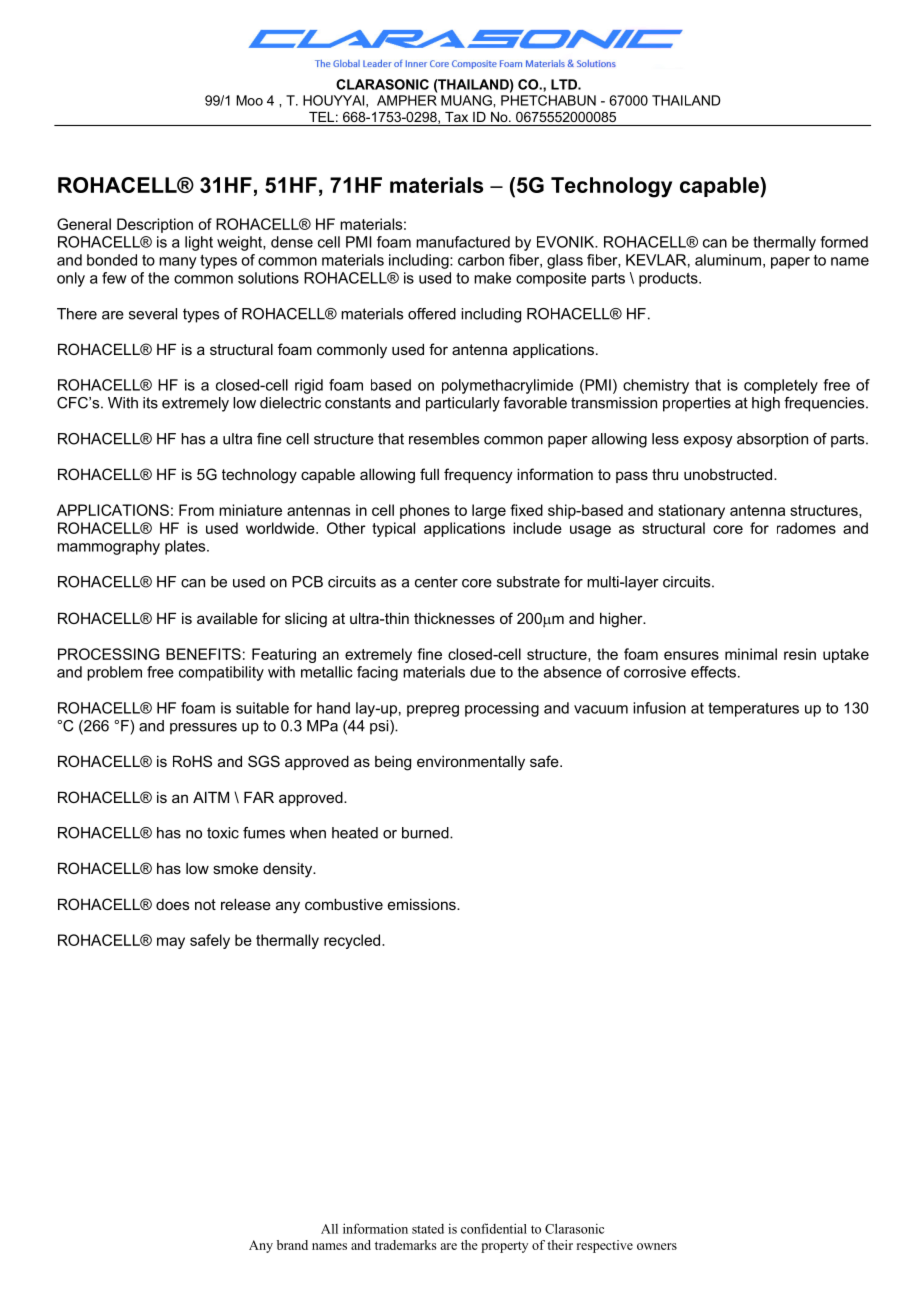  I want to click on Moo, so click(249, 100).
